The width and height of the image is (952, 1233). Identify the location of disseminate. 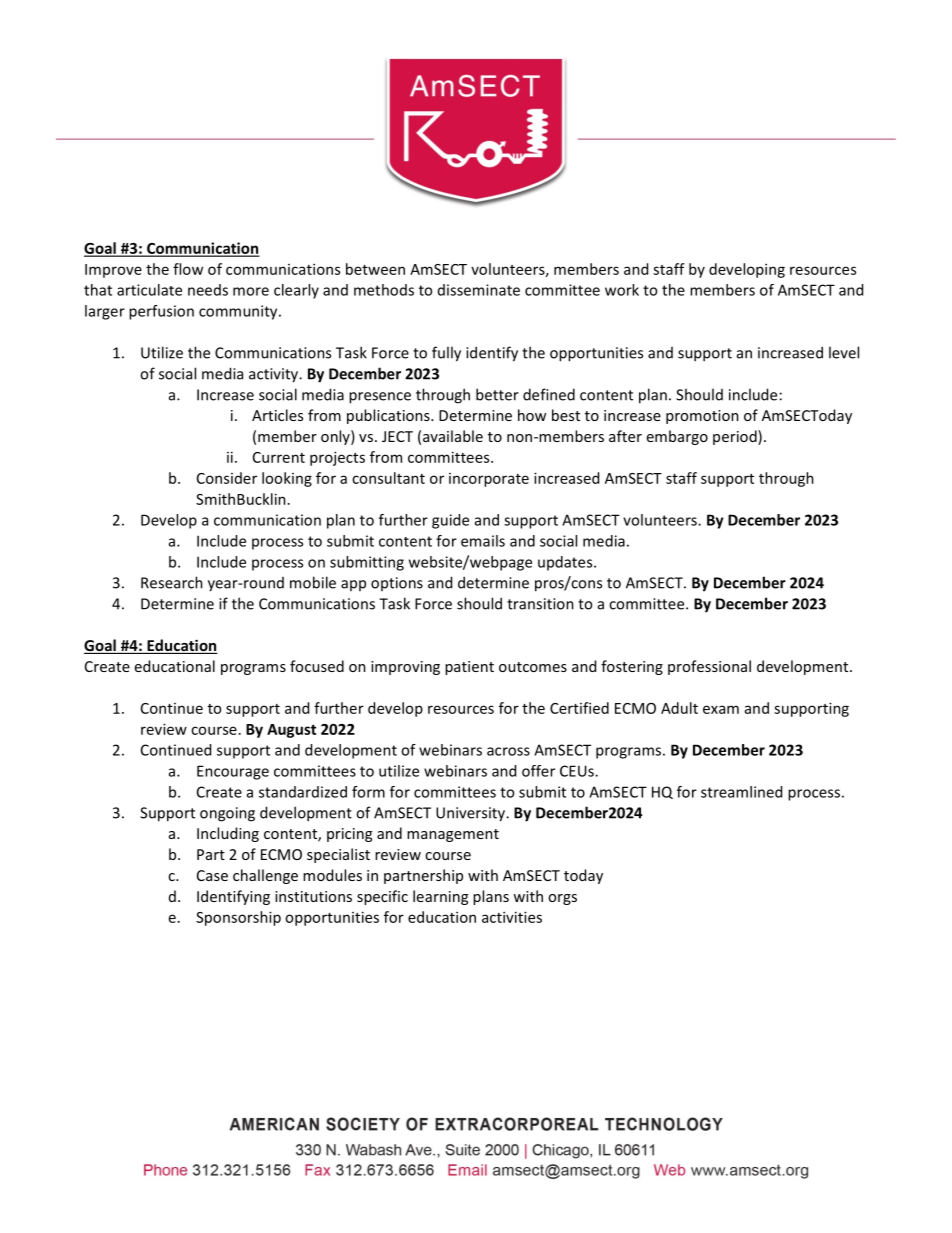
(479, 290).
